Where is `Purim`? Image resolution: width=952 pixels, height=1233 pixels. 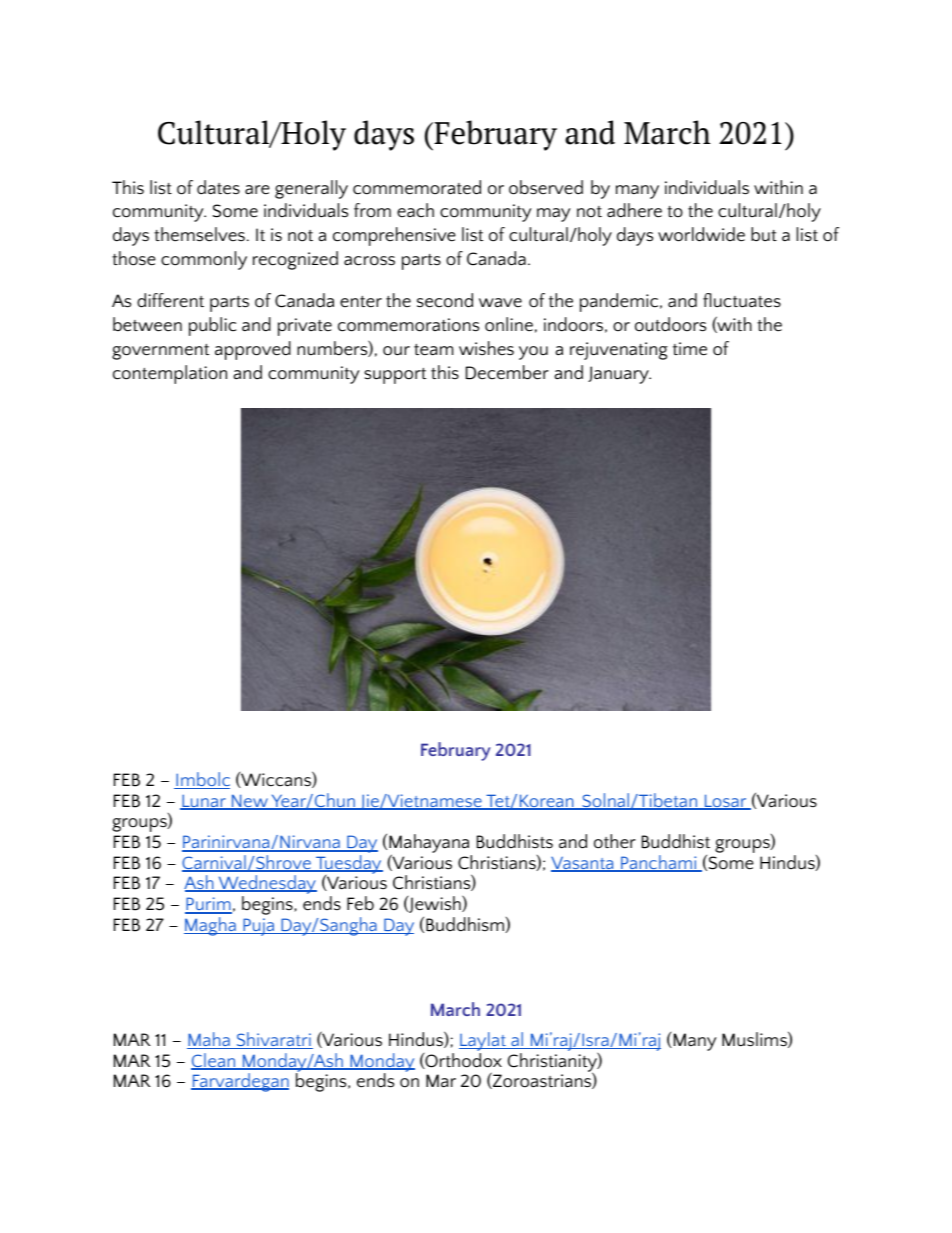
Purim is located at coordinates (208, 905).
